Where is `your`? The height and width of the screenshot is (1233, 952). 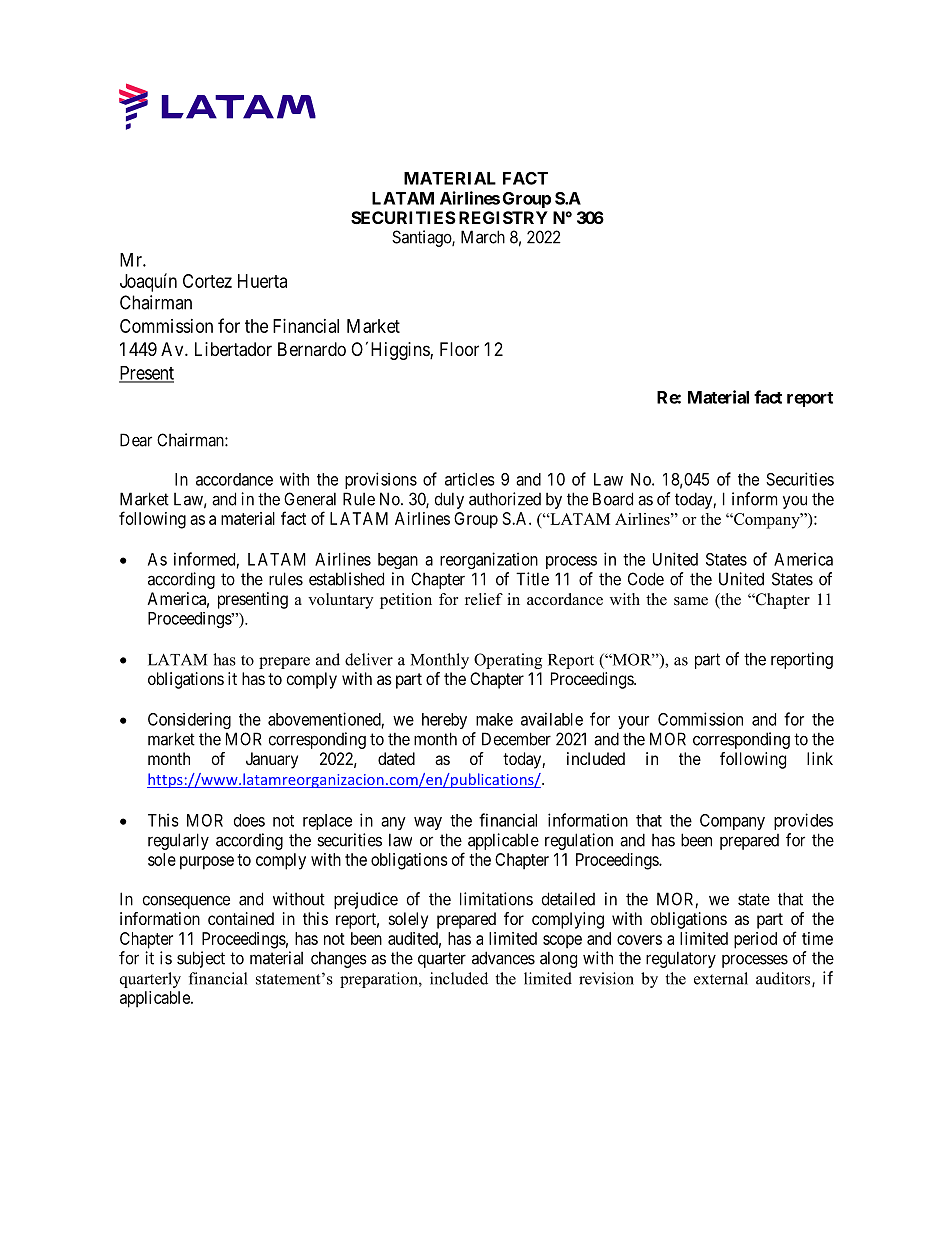
your is located at coordinates (633, 722).
